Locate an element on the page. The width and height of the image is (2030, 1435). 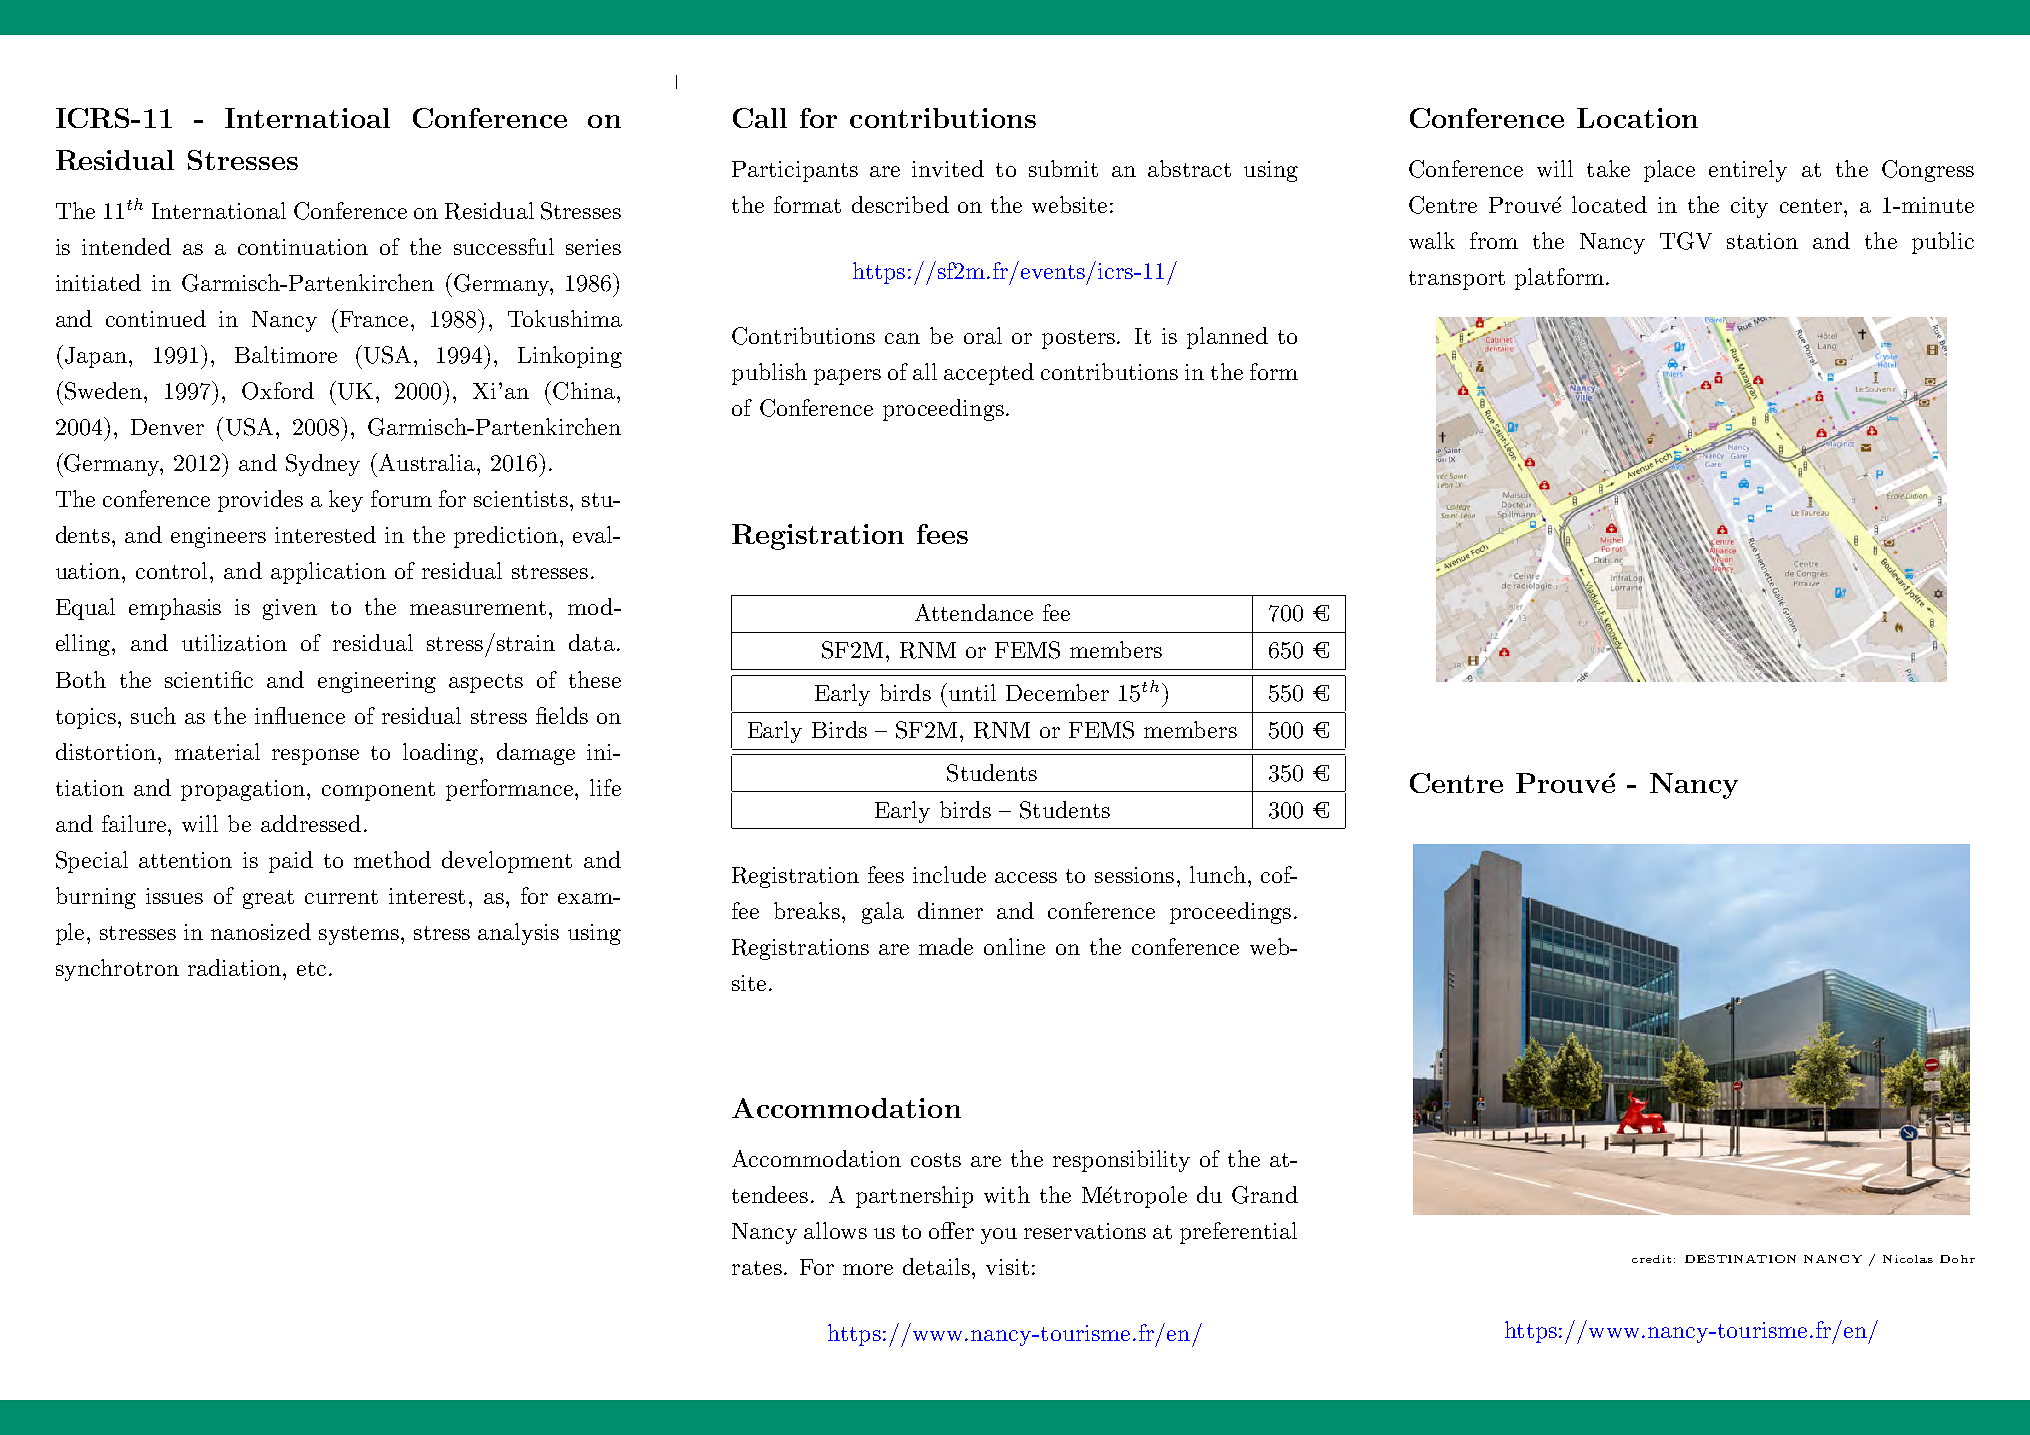
entirely is located at coordinates (1748, 171).
